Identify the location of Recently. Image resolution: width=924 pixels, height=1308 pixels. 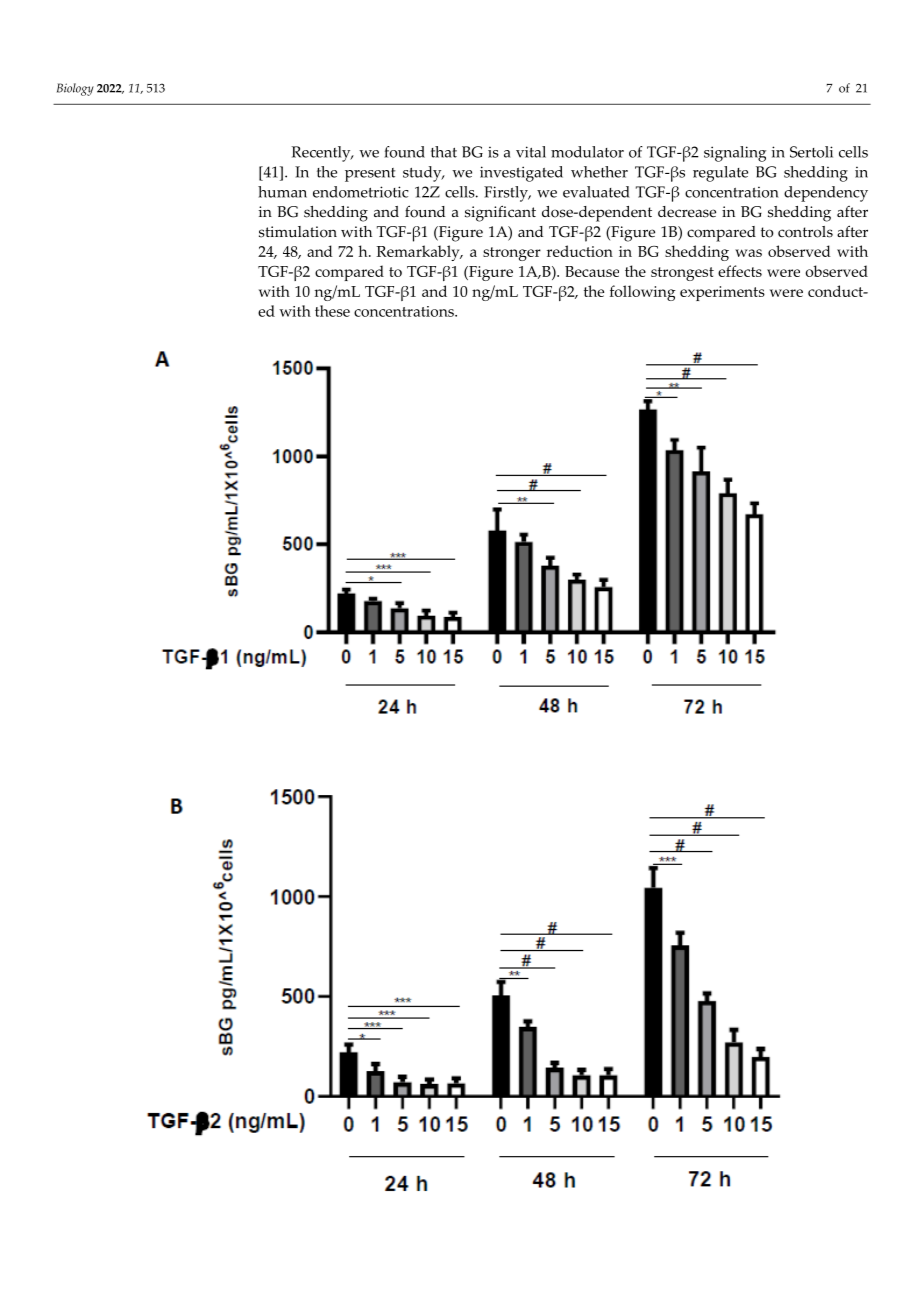
(322, 154).
